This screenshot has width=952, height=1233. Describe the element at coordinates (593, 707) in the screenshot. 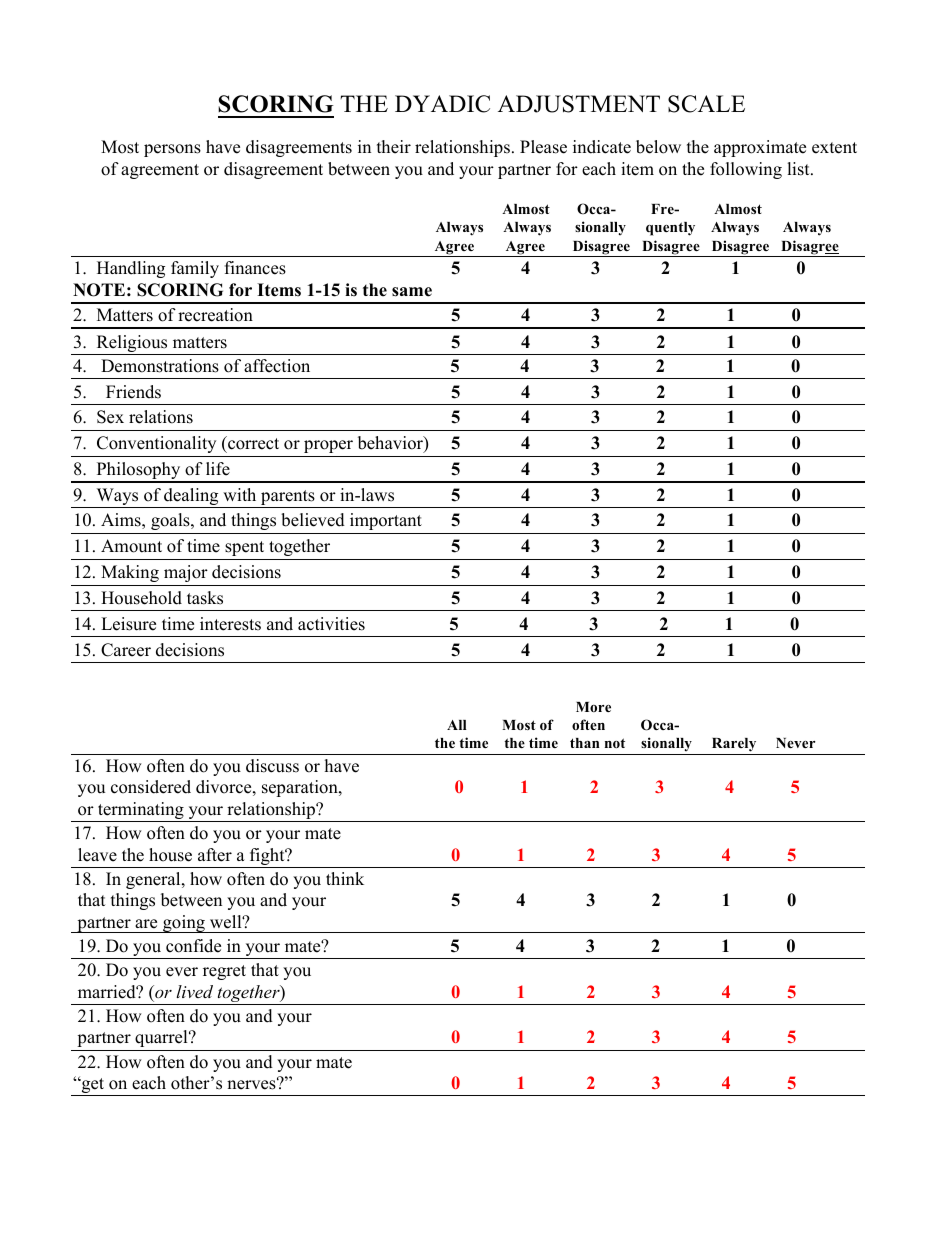

I see `More` at that location.
